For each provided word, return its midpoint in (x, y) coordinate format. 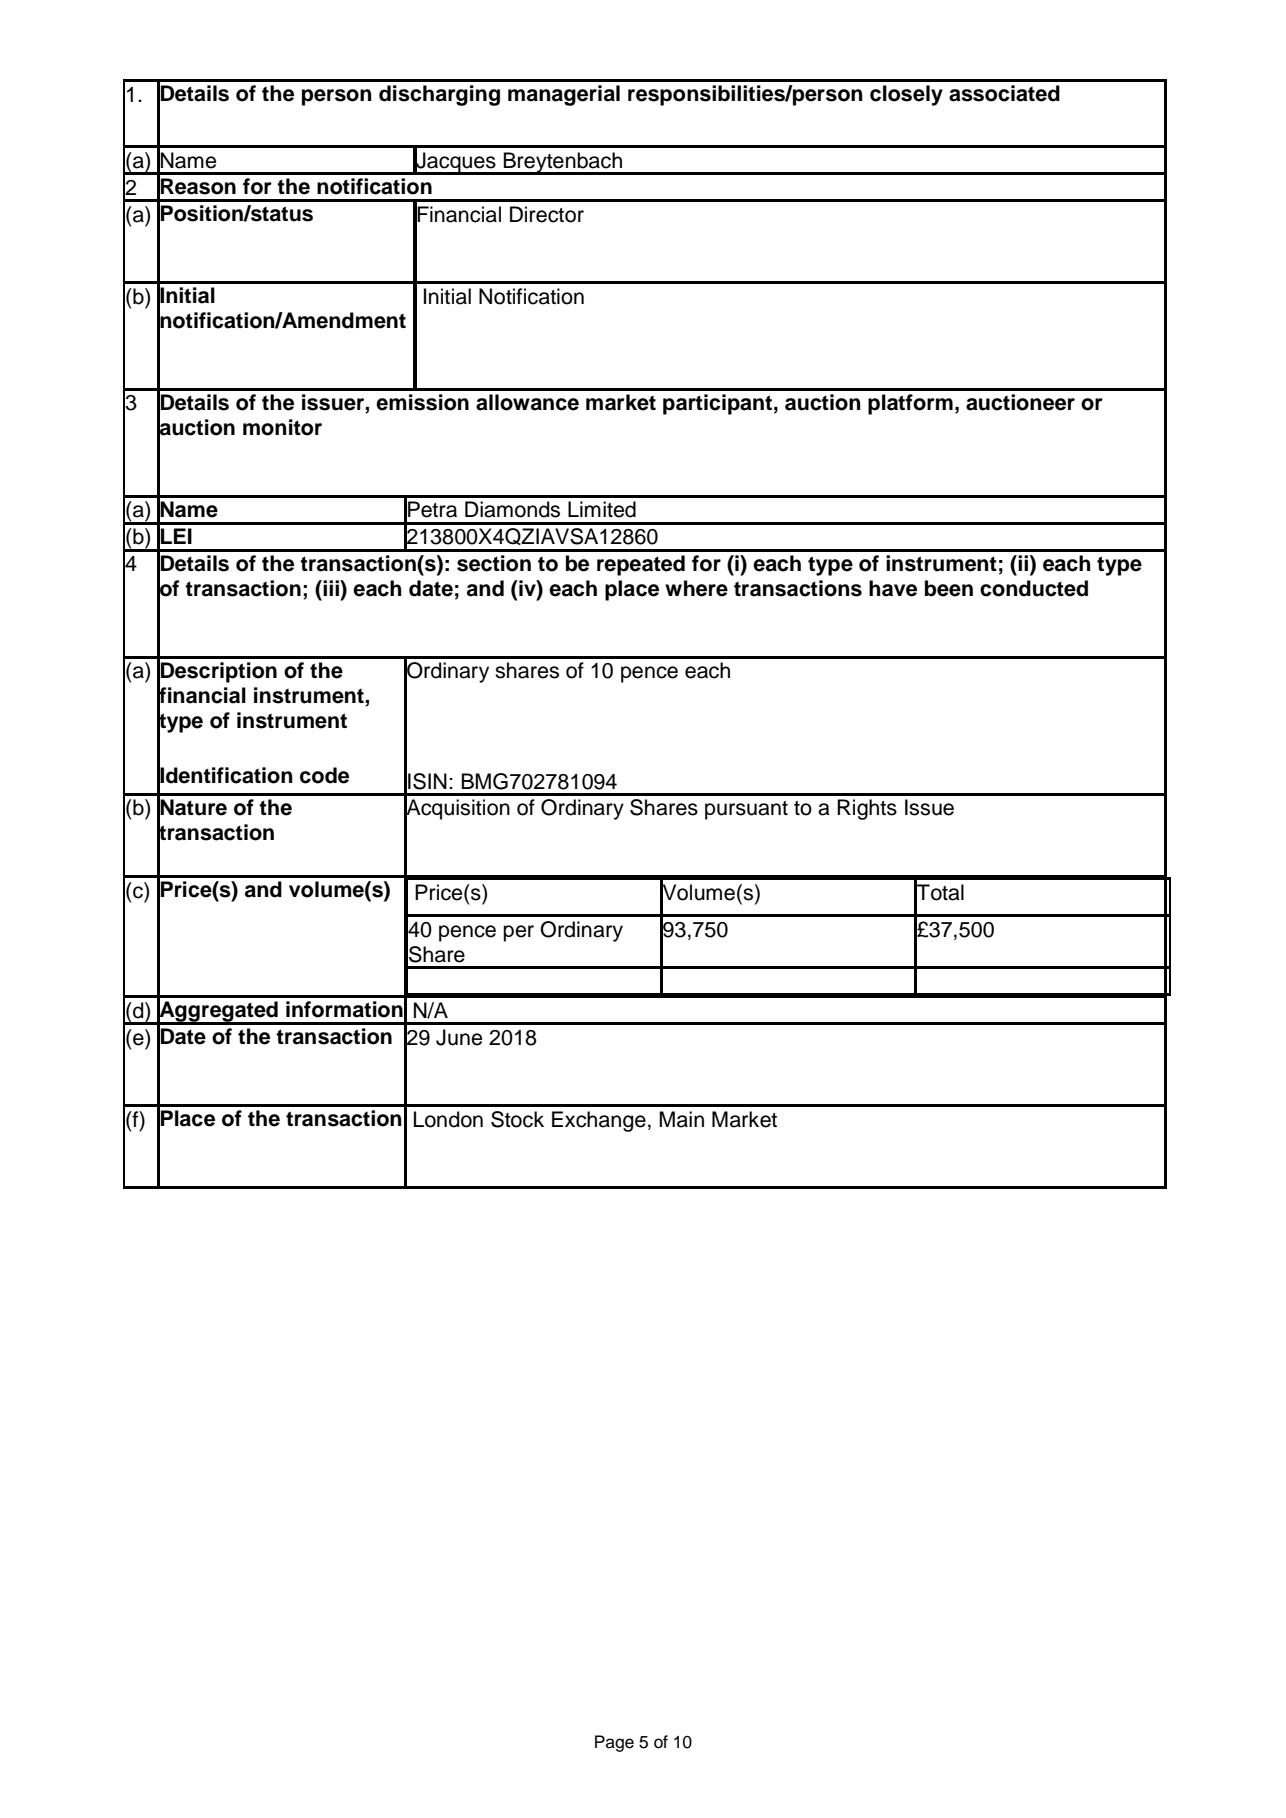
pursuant (746, 810)
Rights (867, 809)
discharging (439, 95)
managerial (564, 95)
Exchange (599, 1121)
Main (681, 1119)
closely (906, 95)
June (459, 1037)
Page (614, 1743)
